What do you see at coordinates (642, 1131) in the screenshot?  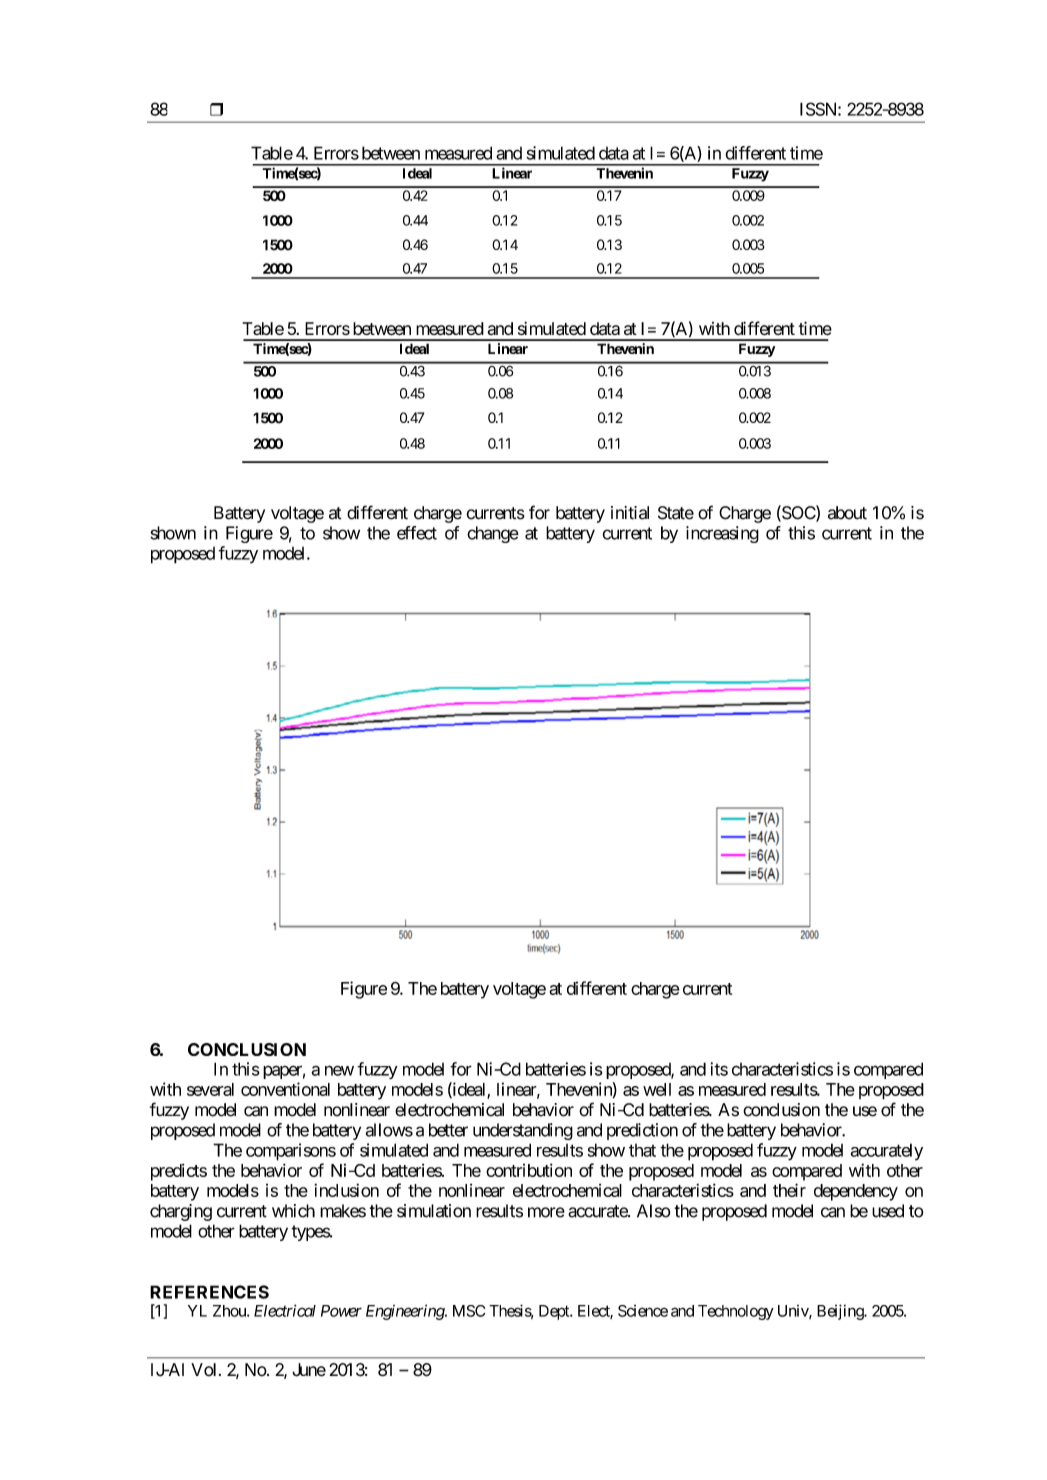 I see `prediction` at bounding box center [642, 1131].
